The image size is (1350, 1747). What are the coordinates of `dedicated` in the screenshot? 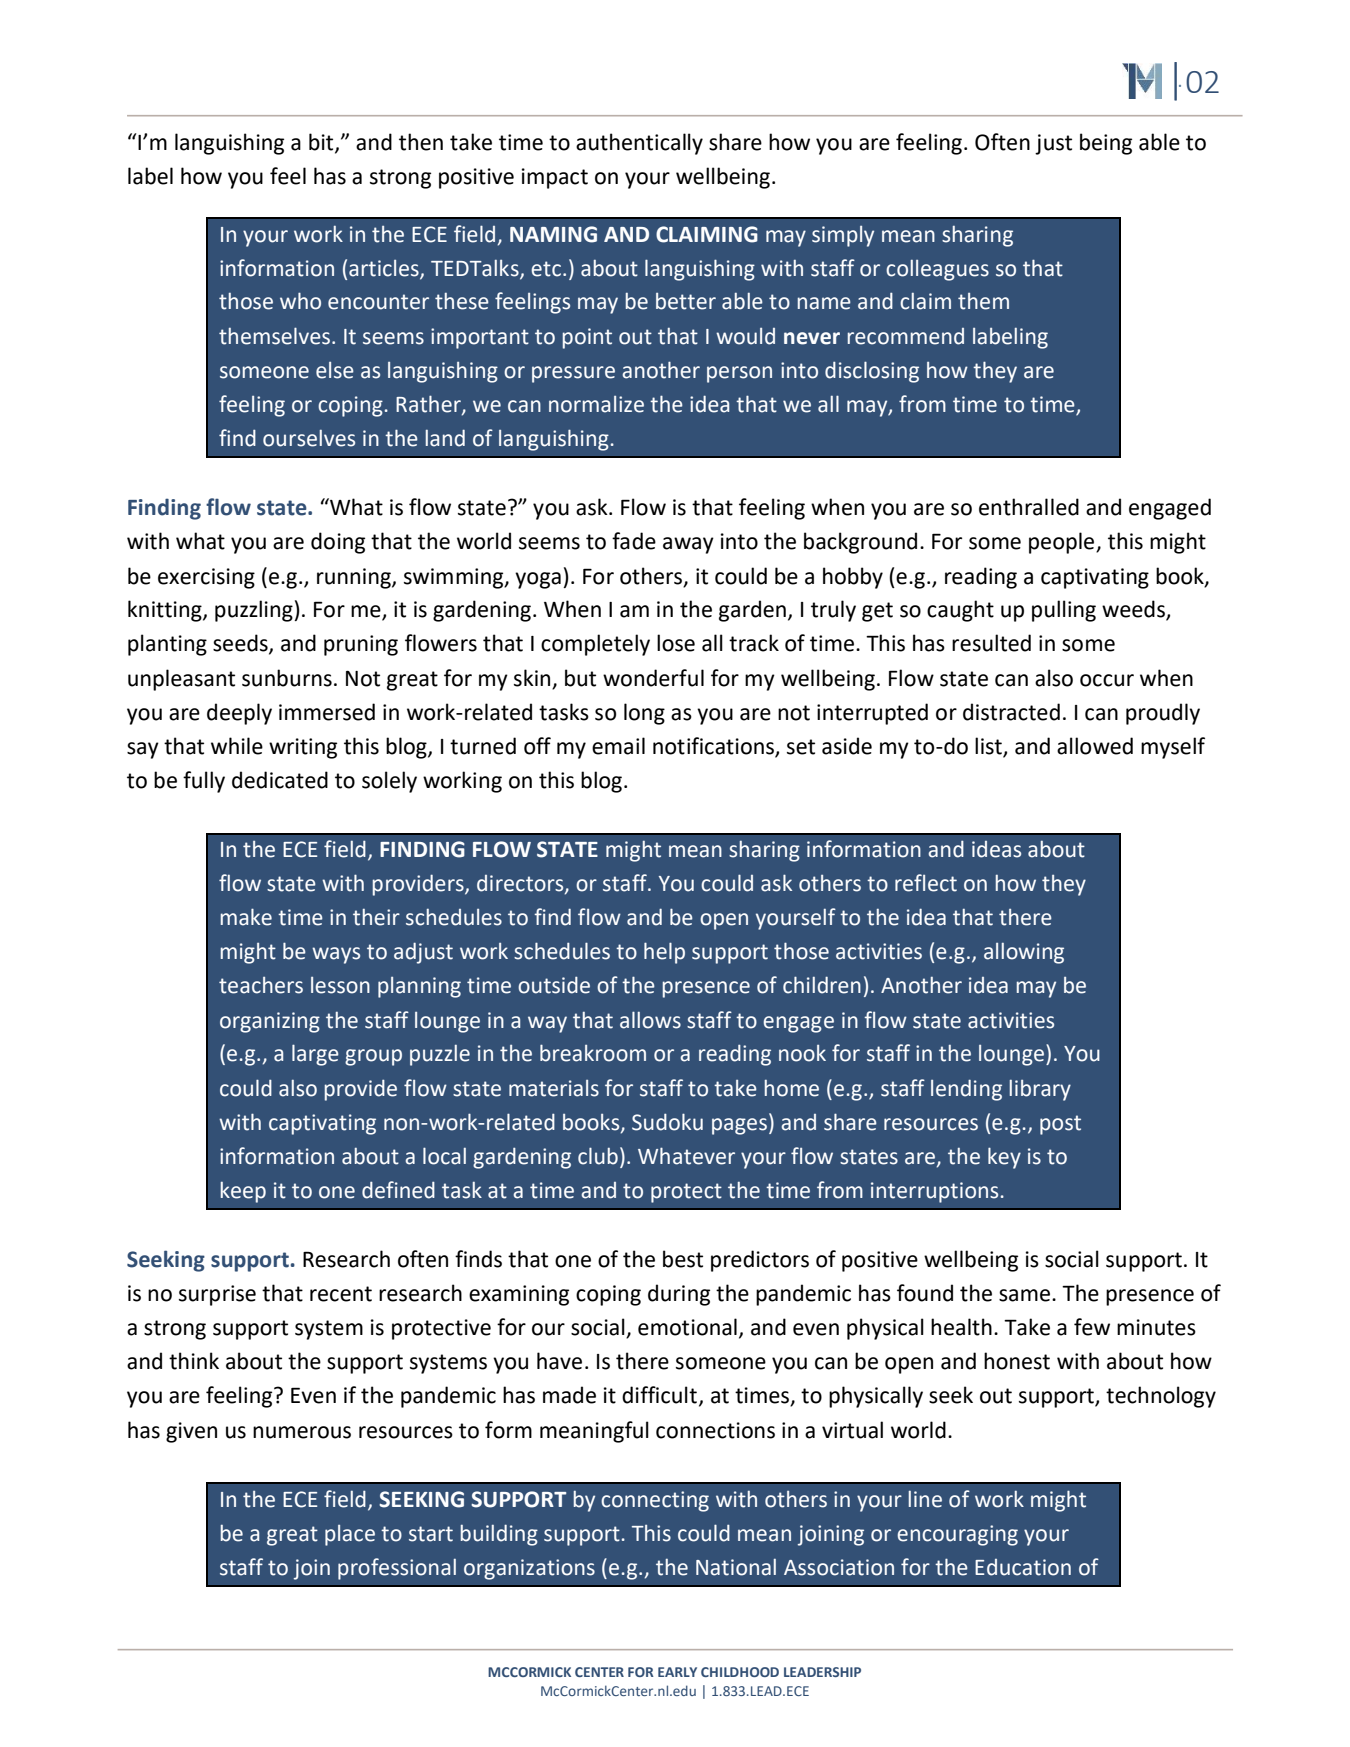 It's located at (280, 780).
